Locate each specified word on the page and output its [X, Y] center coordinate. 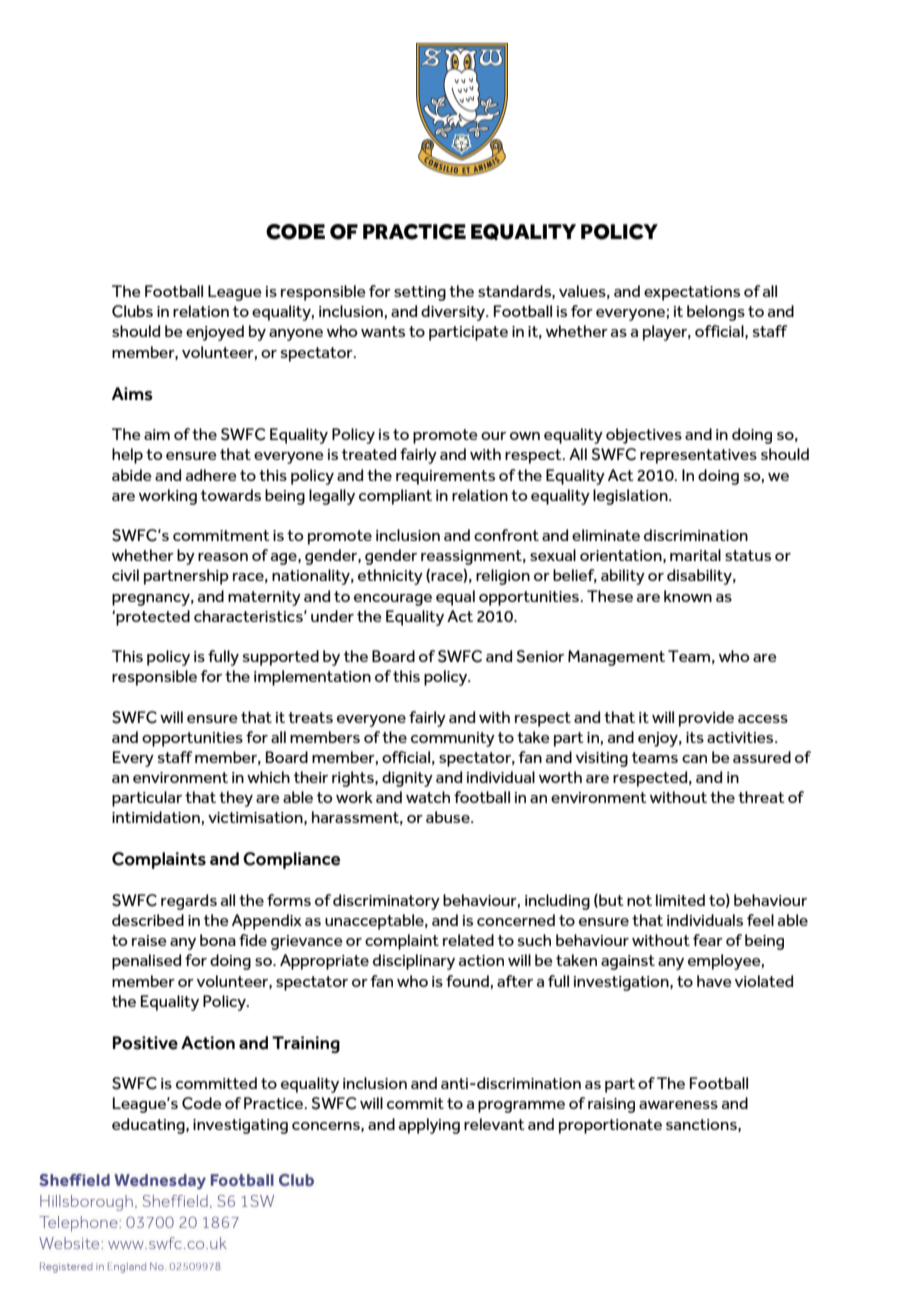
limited [680, 900]
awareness [678, 1105]
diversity [454, 313]
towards [231, 495]
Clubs [132, 311]
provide [706, 719]
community [453, 739]
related [468, 940]
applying [429, 1126]
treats [310, 717]
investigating [240, 1126]
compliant [395, 497]
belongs [716, 313]
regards [189, 902]
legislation [631, 497]
